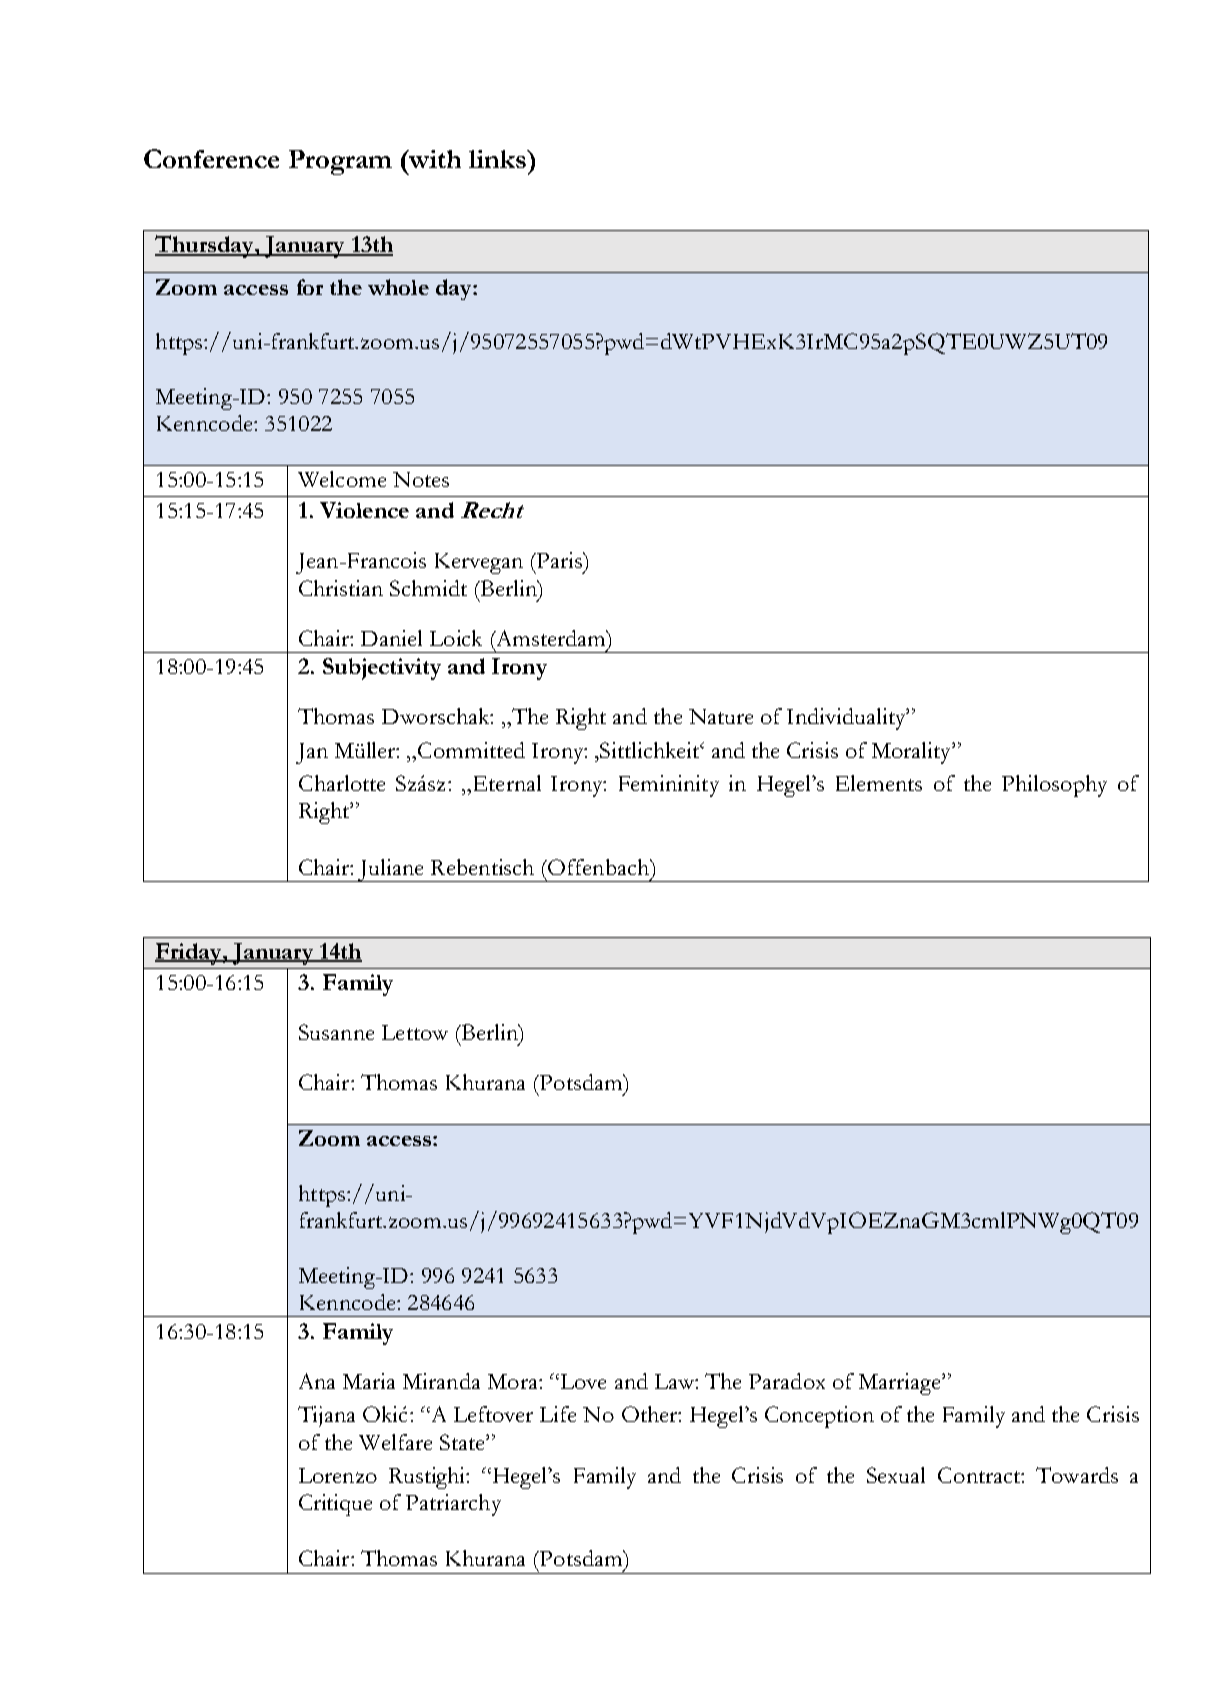 The image size is (1205, 1705). What do you see at coordinates (382, 669) in the image?
I see `Subjectivity` at bounding box center [382, 669].
